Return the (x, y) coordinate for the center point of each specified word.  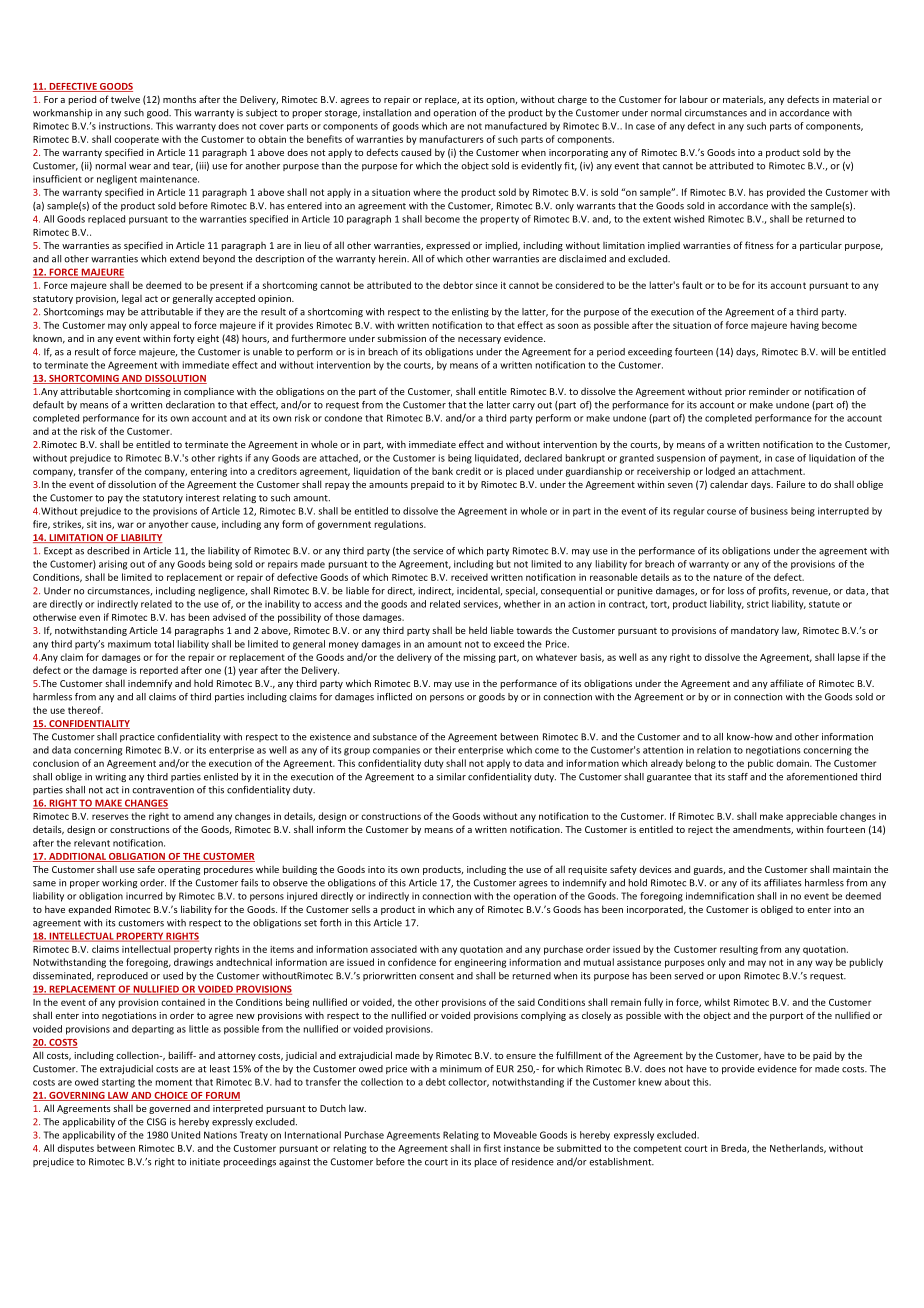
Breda (734, 1148)
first (492, 1148)
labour (694, 99)
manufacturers (452, 139)
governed (169, 1109)
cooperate (136, 140)
